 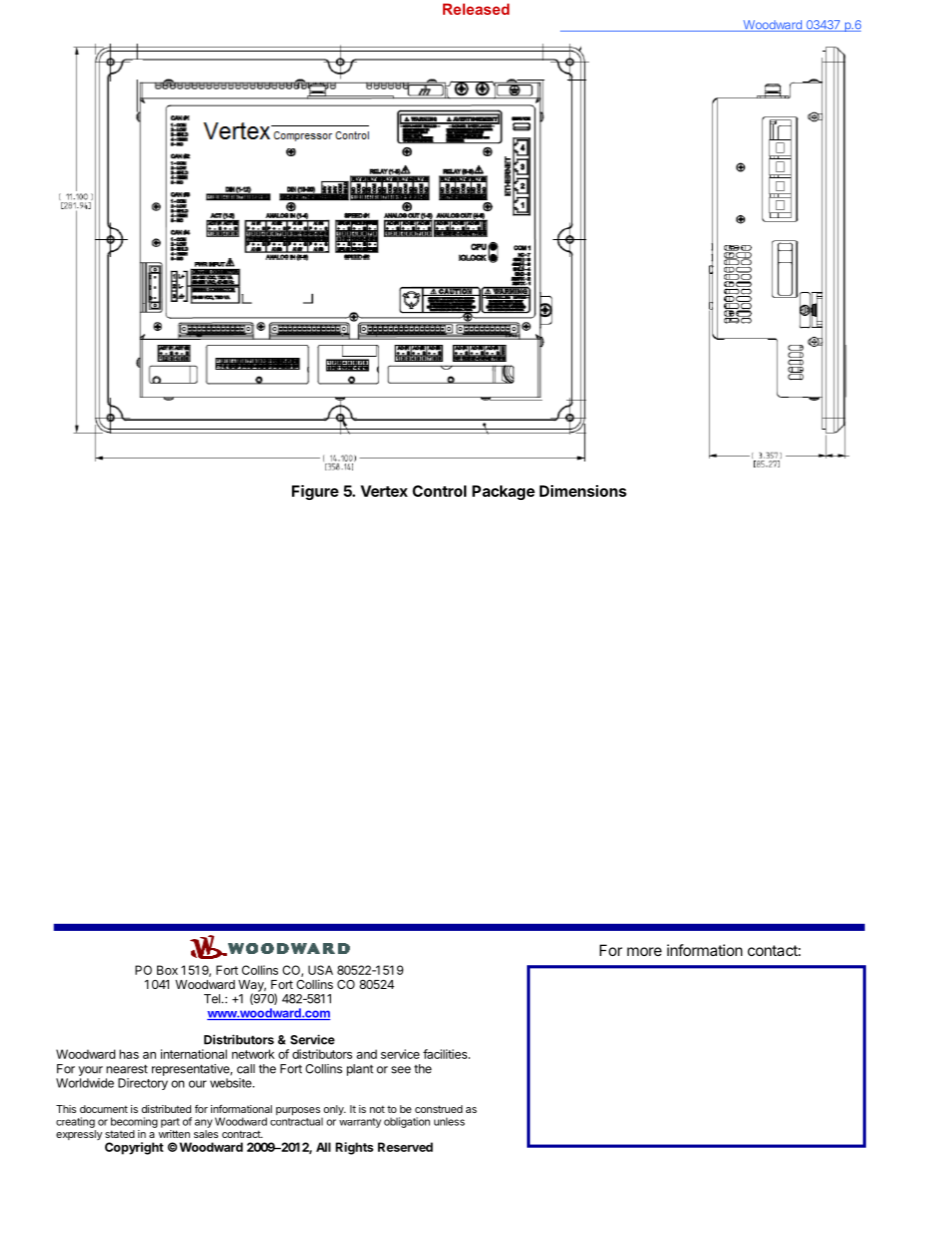 What do you see at coordinates (583, 491) in the page?
I see `Dimensions` at bounding box center [583, 491].
